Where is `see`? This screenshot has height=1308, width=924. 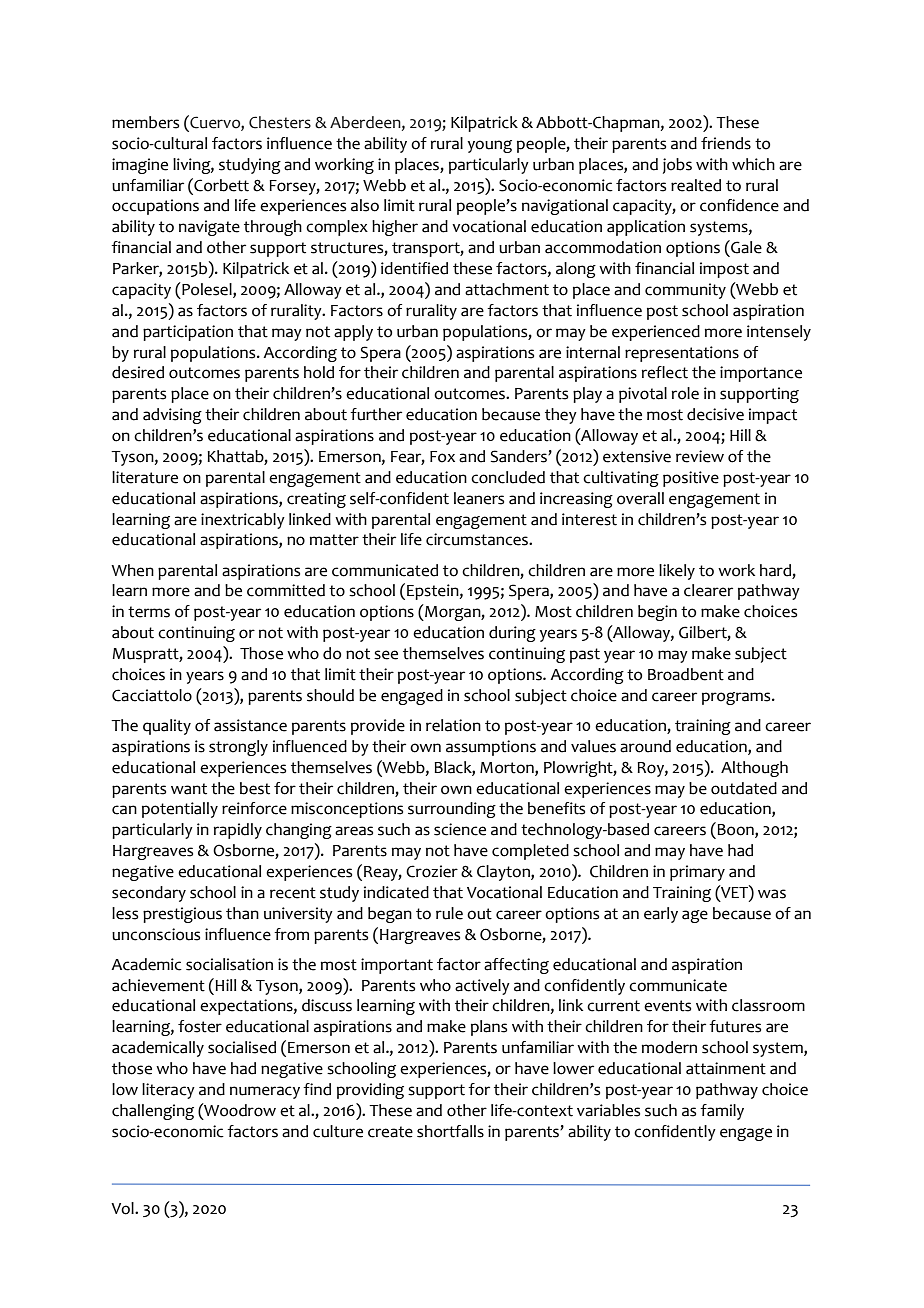 see is located at coordinates (386, 655).
